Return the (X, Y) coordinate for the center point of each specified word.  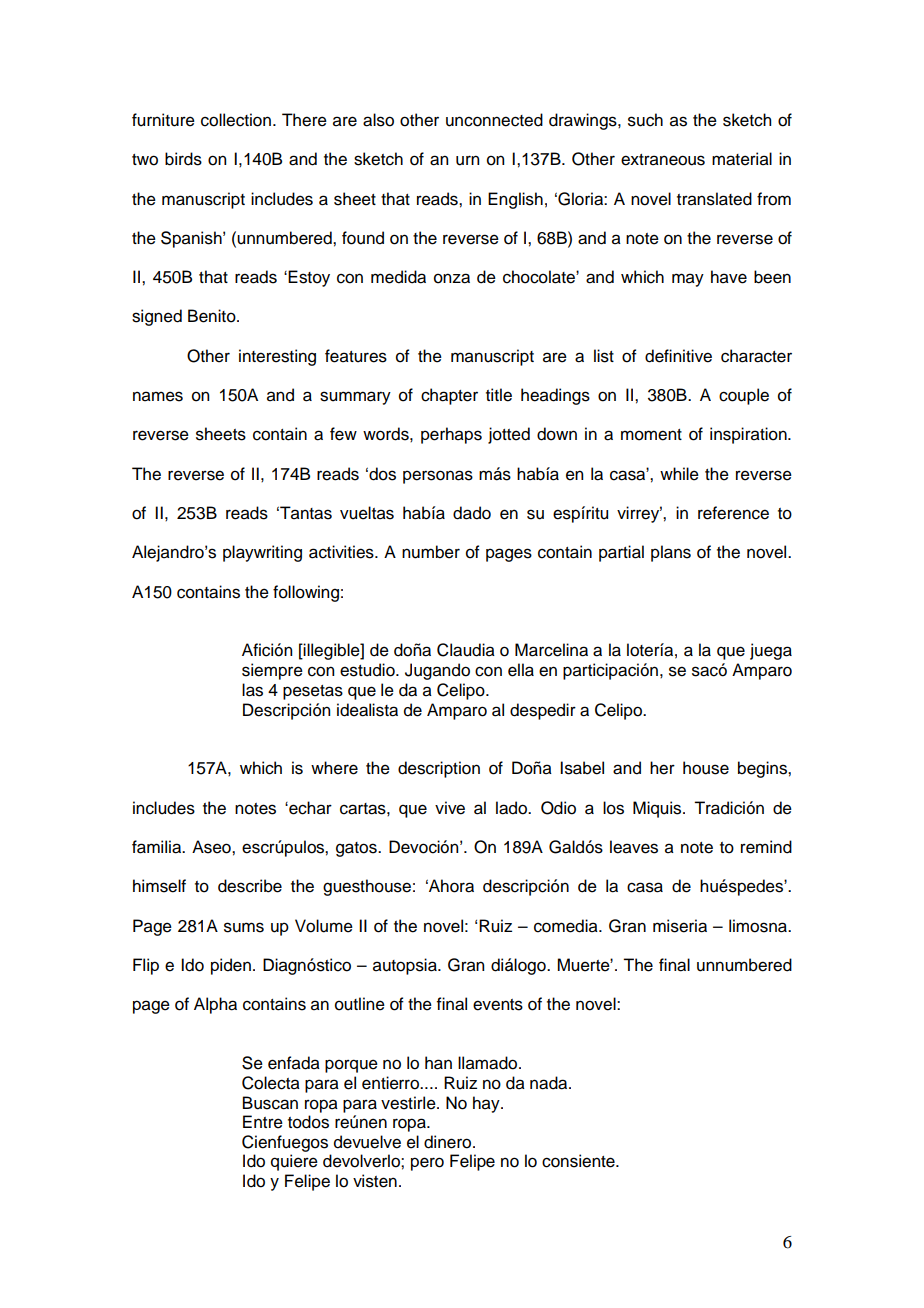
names (158, 396)
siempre (272, 671)
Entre (263, 1122)
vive (450, 808)
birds (183, 159)
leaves (634, 847)
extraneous (663, 160)
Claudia (466, 650)
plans (671, 553)
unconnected (494, 120)
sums (244, 927)
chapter (449, 396)
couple (744, 396)
